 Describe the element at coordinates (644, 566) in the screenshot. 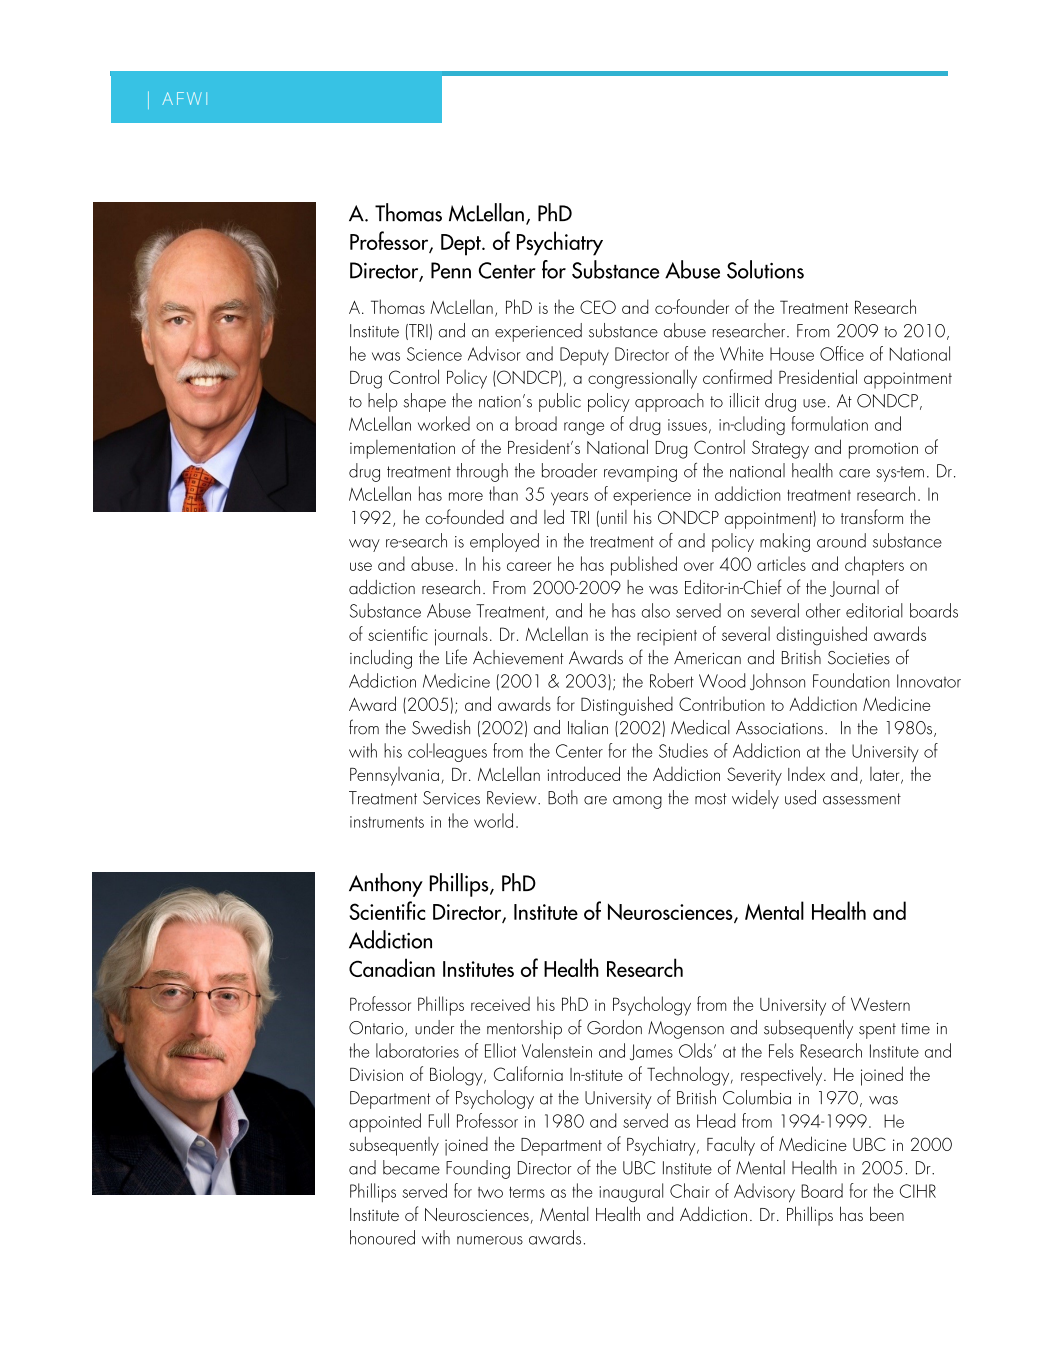

I see `published` at that location.
